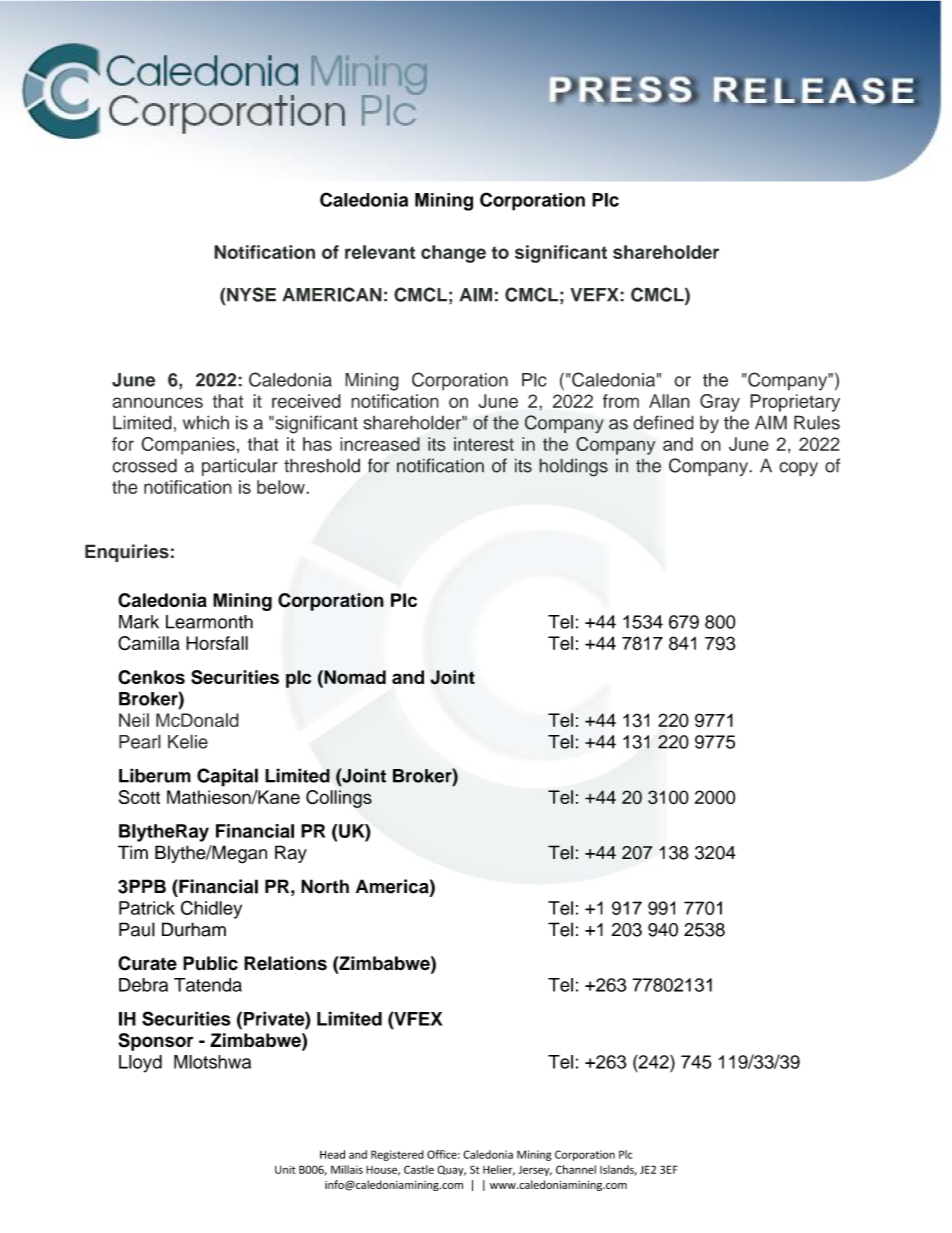  What do you see at coordinates (484, 444) in the image?
I see `interest` at bounding box center [484, 444].
